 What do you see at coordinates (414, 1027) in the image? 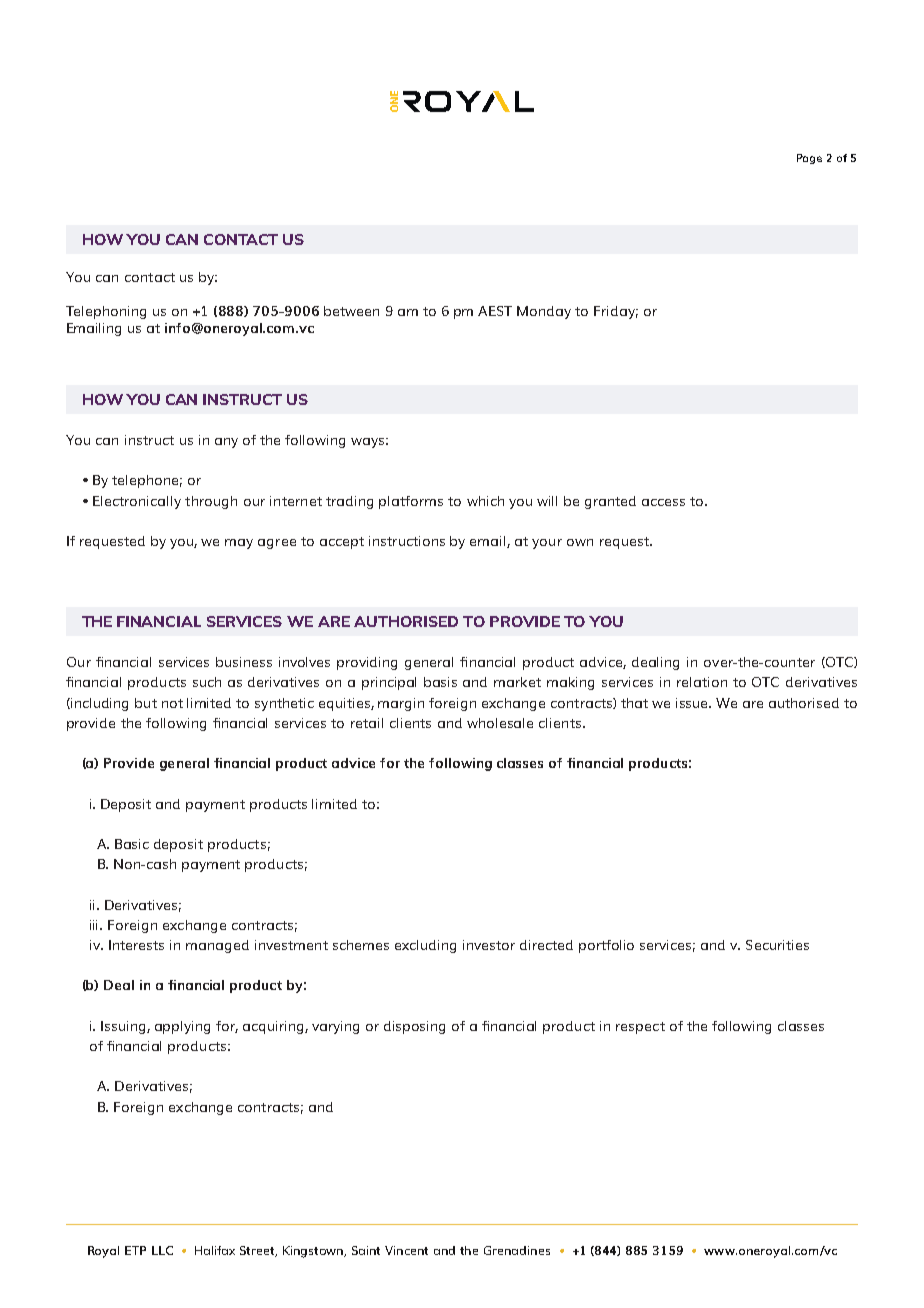
I see `disposing` at bounding box center [414, 1027].
